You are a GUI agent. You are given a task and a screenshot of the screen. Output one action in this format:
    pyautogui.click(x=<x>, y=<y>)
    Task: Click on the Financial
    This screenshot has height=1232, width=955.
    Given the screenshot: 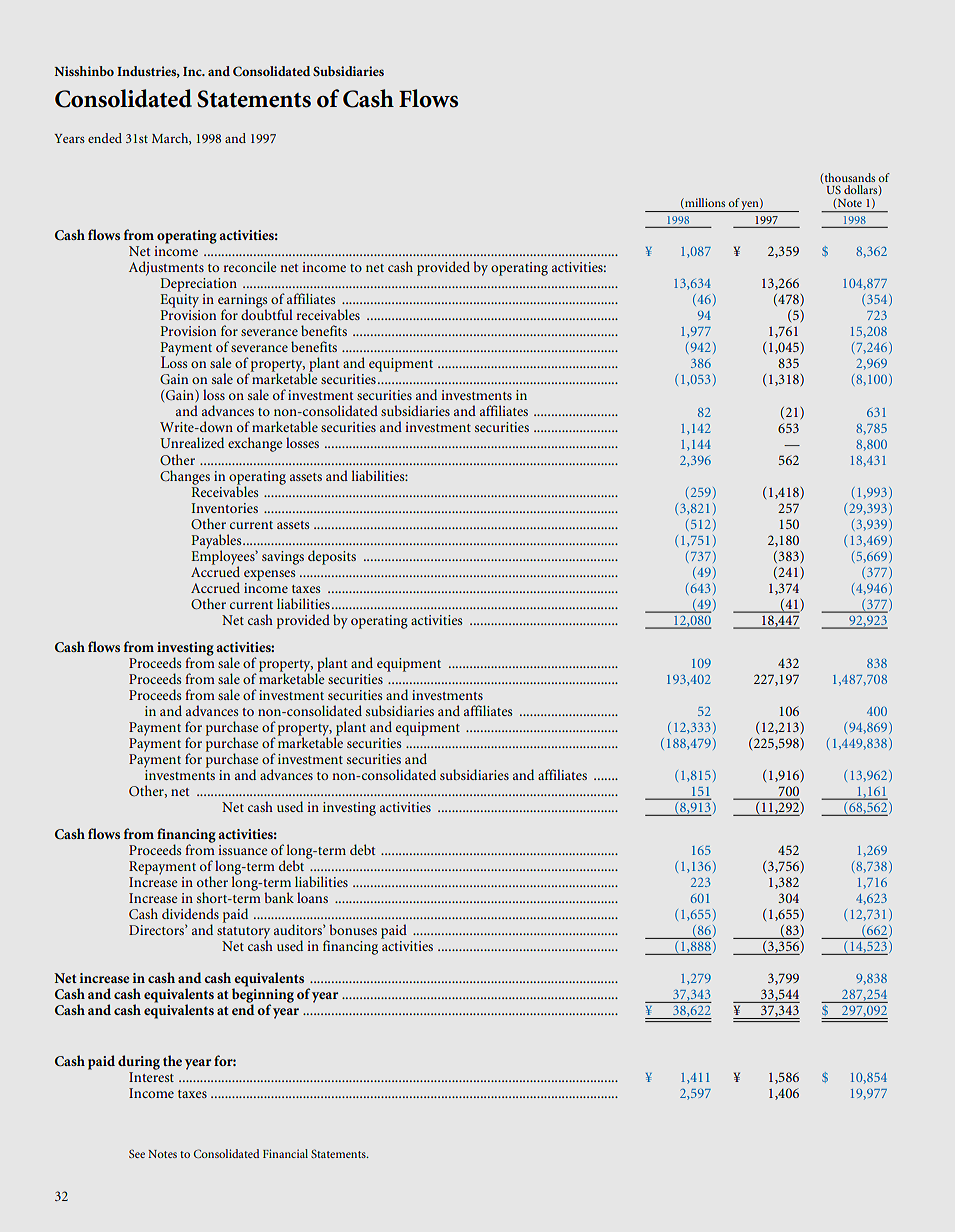 What is the action you would take?
    pyautogui.click(x=285, y=1153)
